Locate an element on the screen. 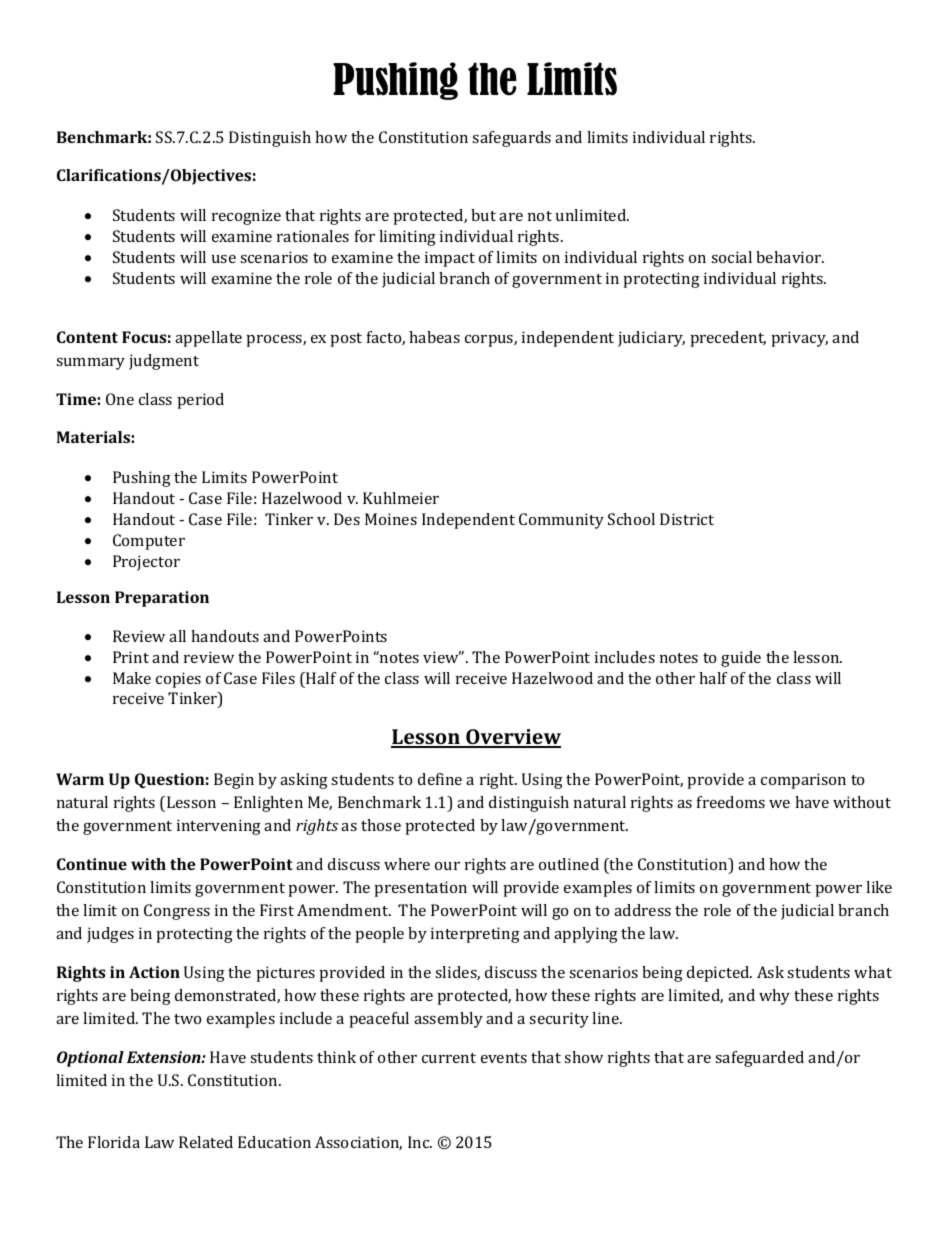  define is located at coordinates (440, 779).
